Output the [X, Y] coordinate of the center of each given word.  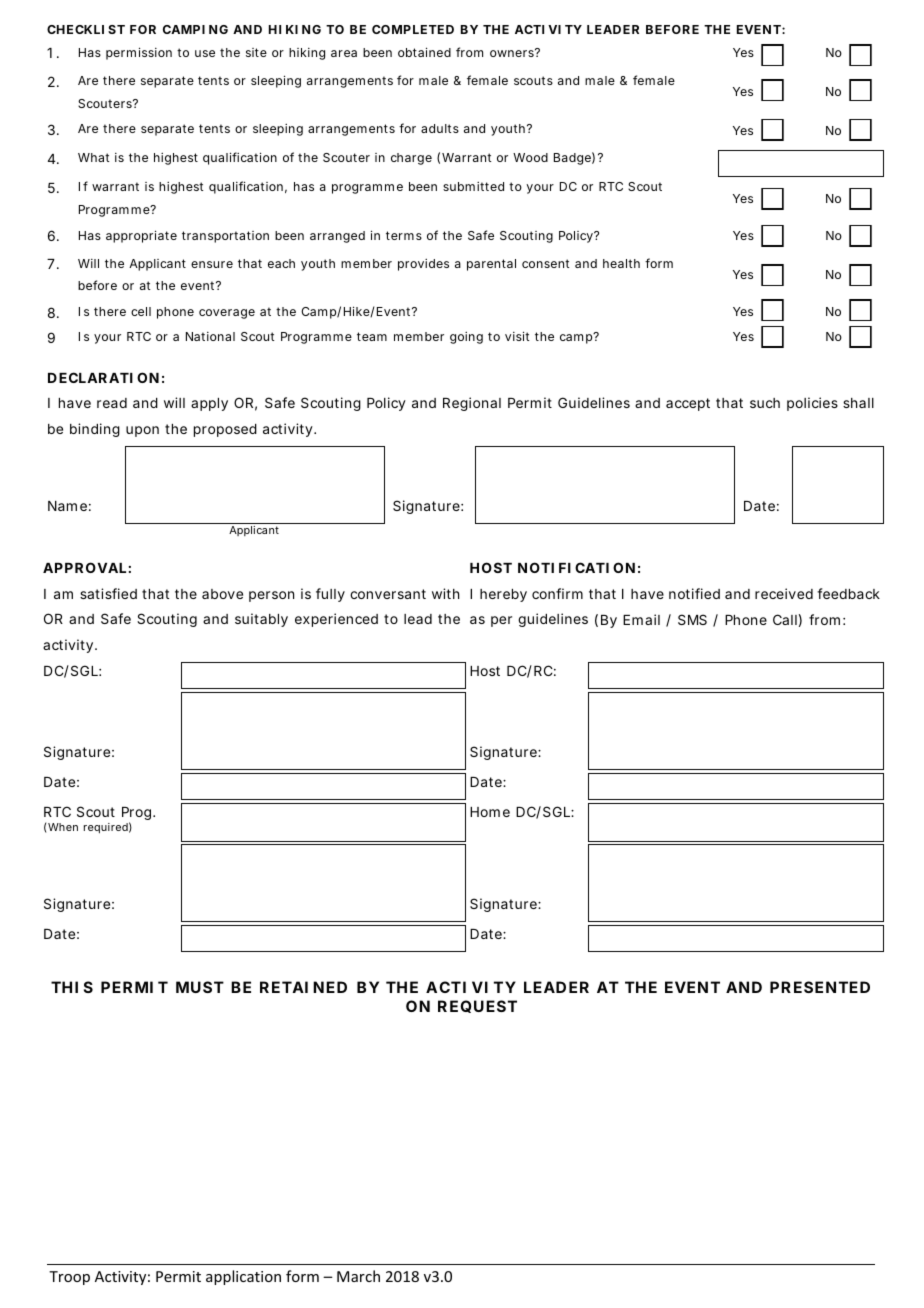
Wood [530, 157]
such [765, 403]
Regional [472, 404]
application [243, 1277]
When [63, 827]
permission [139, 53]
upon [142, 431]
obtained [424, 52]
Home [490, 812]
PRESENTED [820, 987]
